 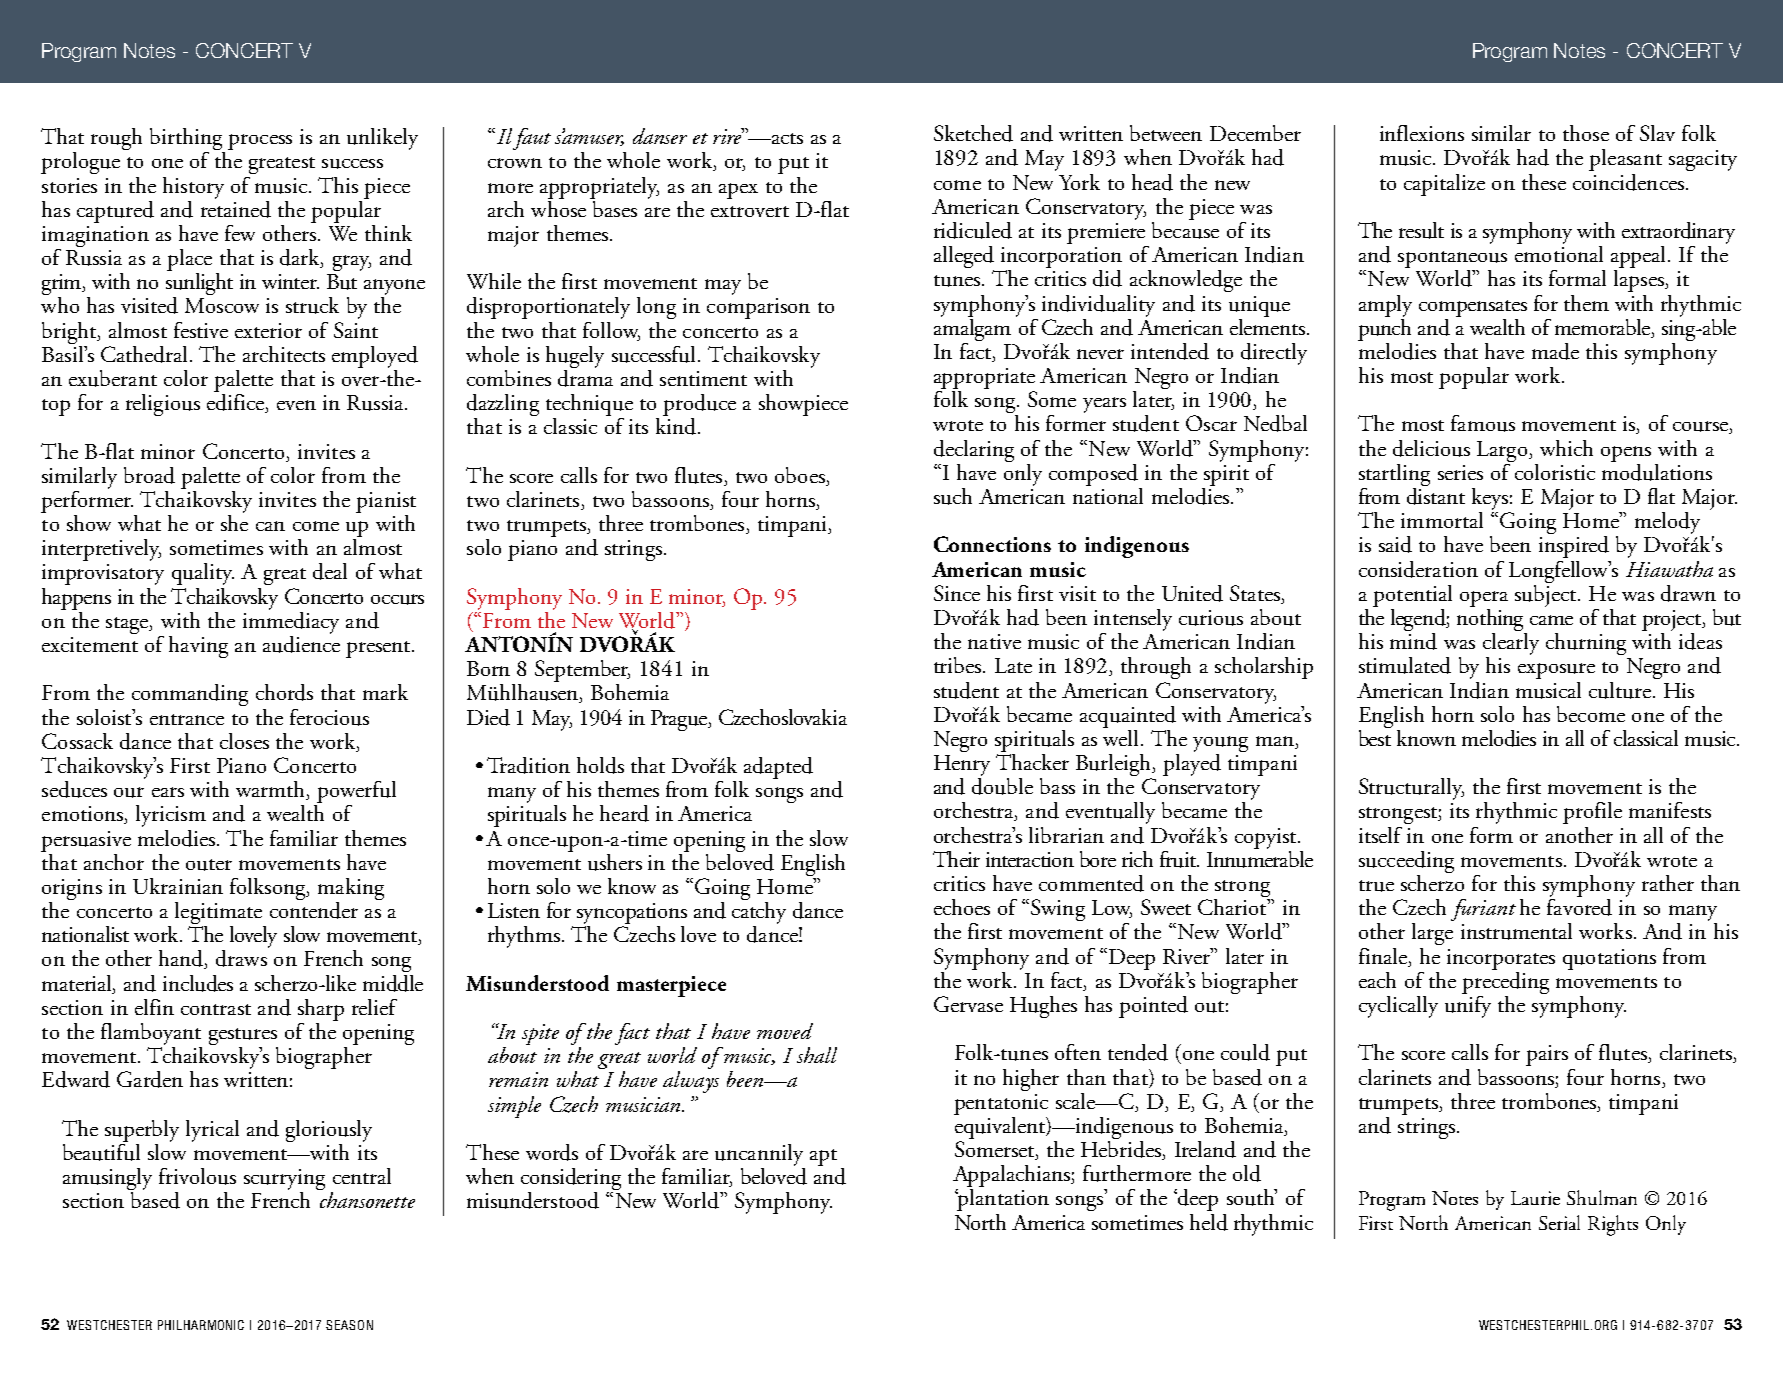 I want to click on echoes, so click(x=962, y=907).
